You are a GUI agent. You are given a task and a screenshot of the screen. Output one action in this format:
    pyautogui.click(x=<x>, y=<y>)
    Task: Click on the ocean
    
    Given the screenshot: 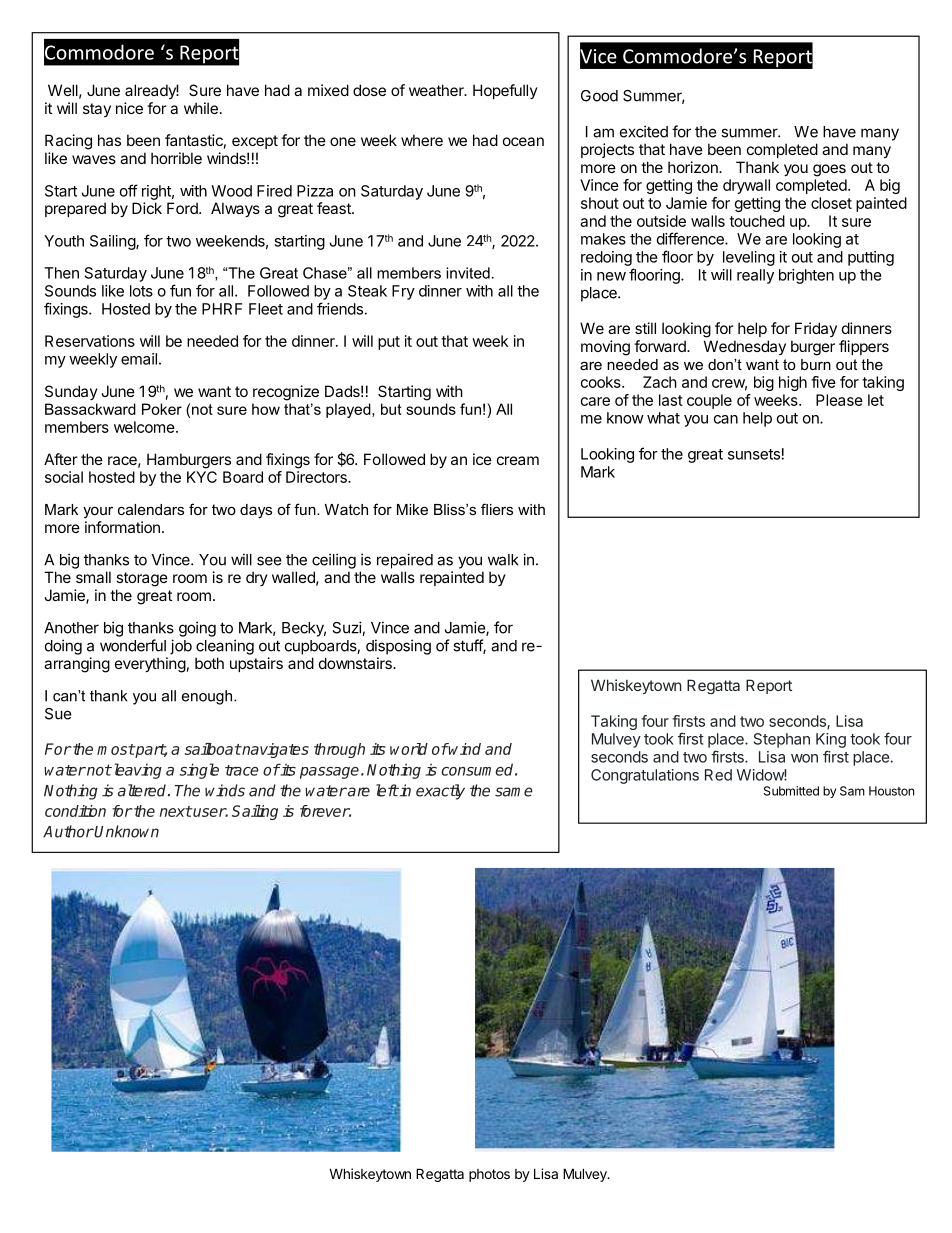 What is the action you would take?
    pyautogui.click(x=523, y=141)
